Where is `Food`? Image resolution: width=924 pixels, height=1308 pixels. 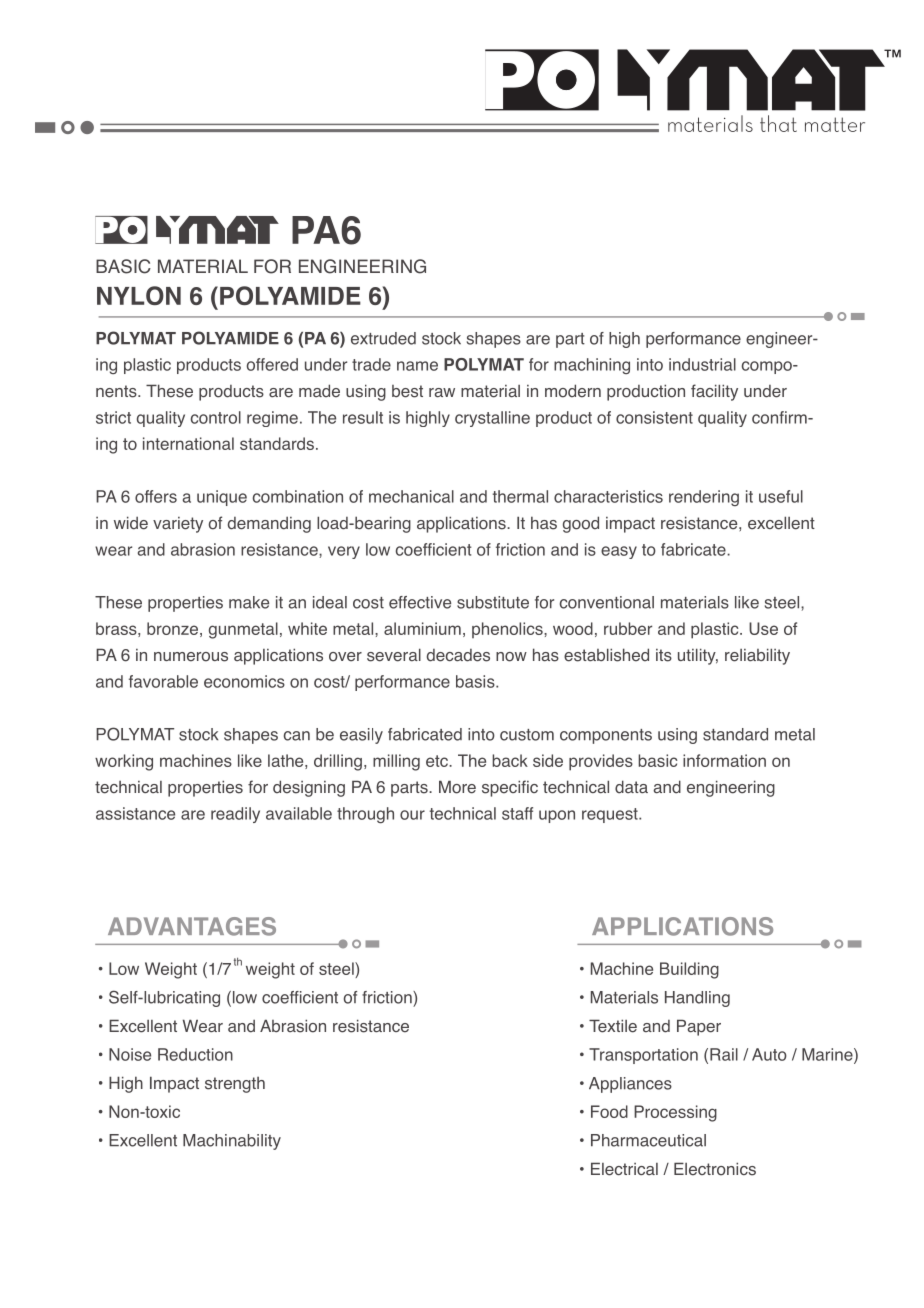 Food is located at coordinates (609, 1111).
